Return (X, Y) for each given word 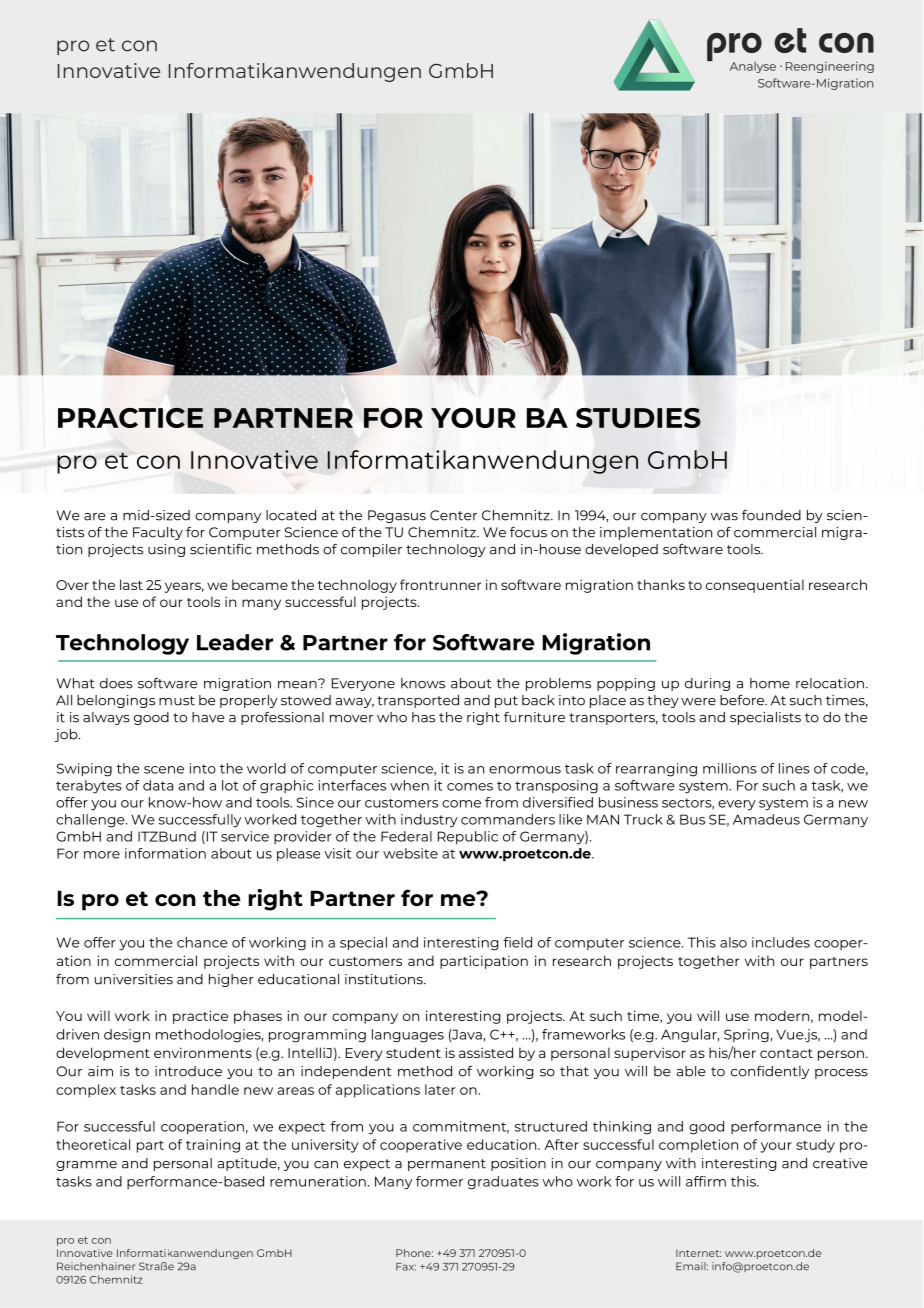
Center (453, 515)
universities (134, 979)
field (517, 942)
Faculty (158, 533)
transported (418, 701)
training (213, 1146)
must (177, 701)
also (733, 942)
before (743, 700)
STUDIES (638, 418)
